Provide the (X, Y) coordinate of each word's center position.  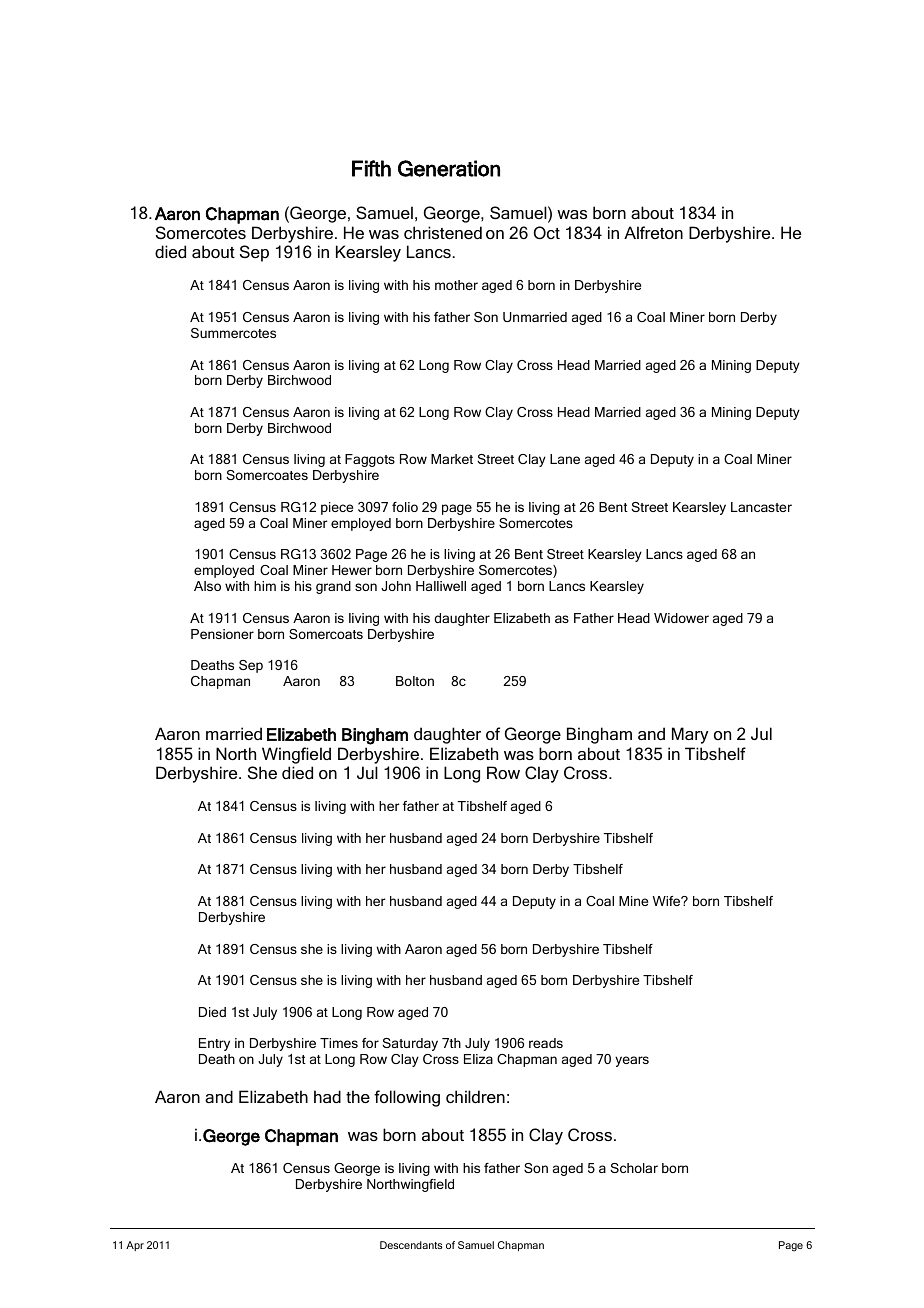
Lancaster (761, 507)
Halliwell (441, 586)
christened (443, 232)
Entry (214, 1044)
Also (207, 586)
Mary (690, 735)
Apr (135, 1246)
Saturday (410, 1044)
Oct (547, 232)
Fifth (371, 168)
